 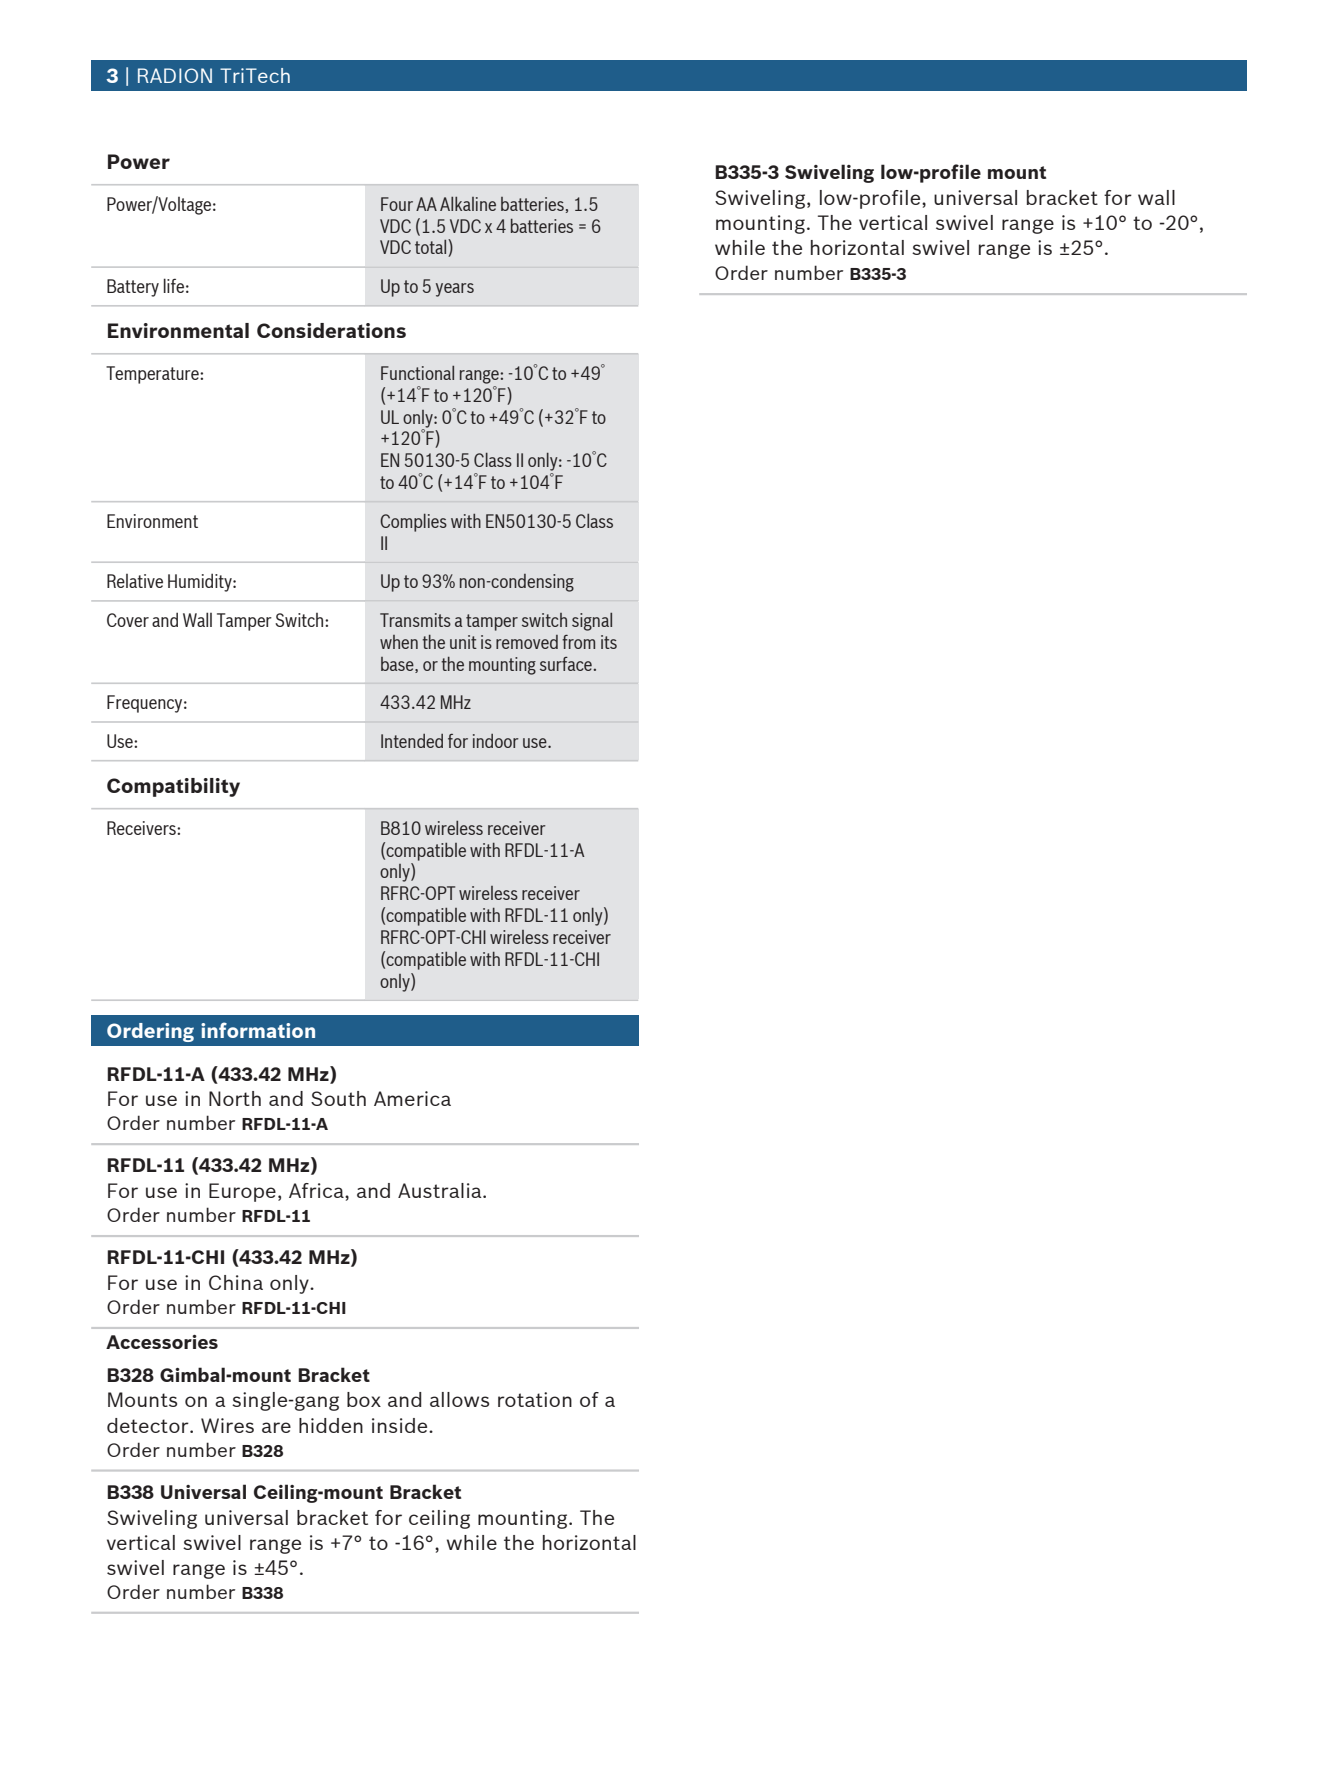 I want to click on Battery, so click(x=133, y=288).
